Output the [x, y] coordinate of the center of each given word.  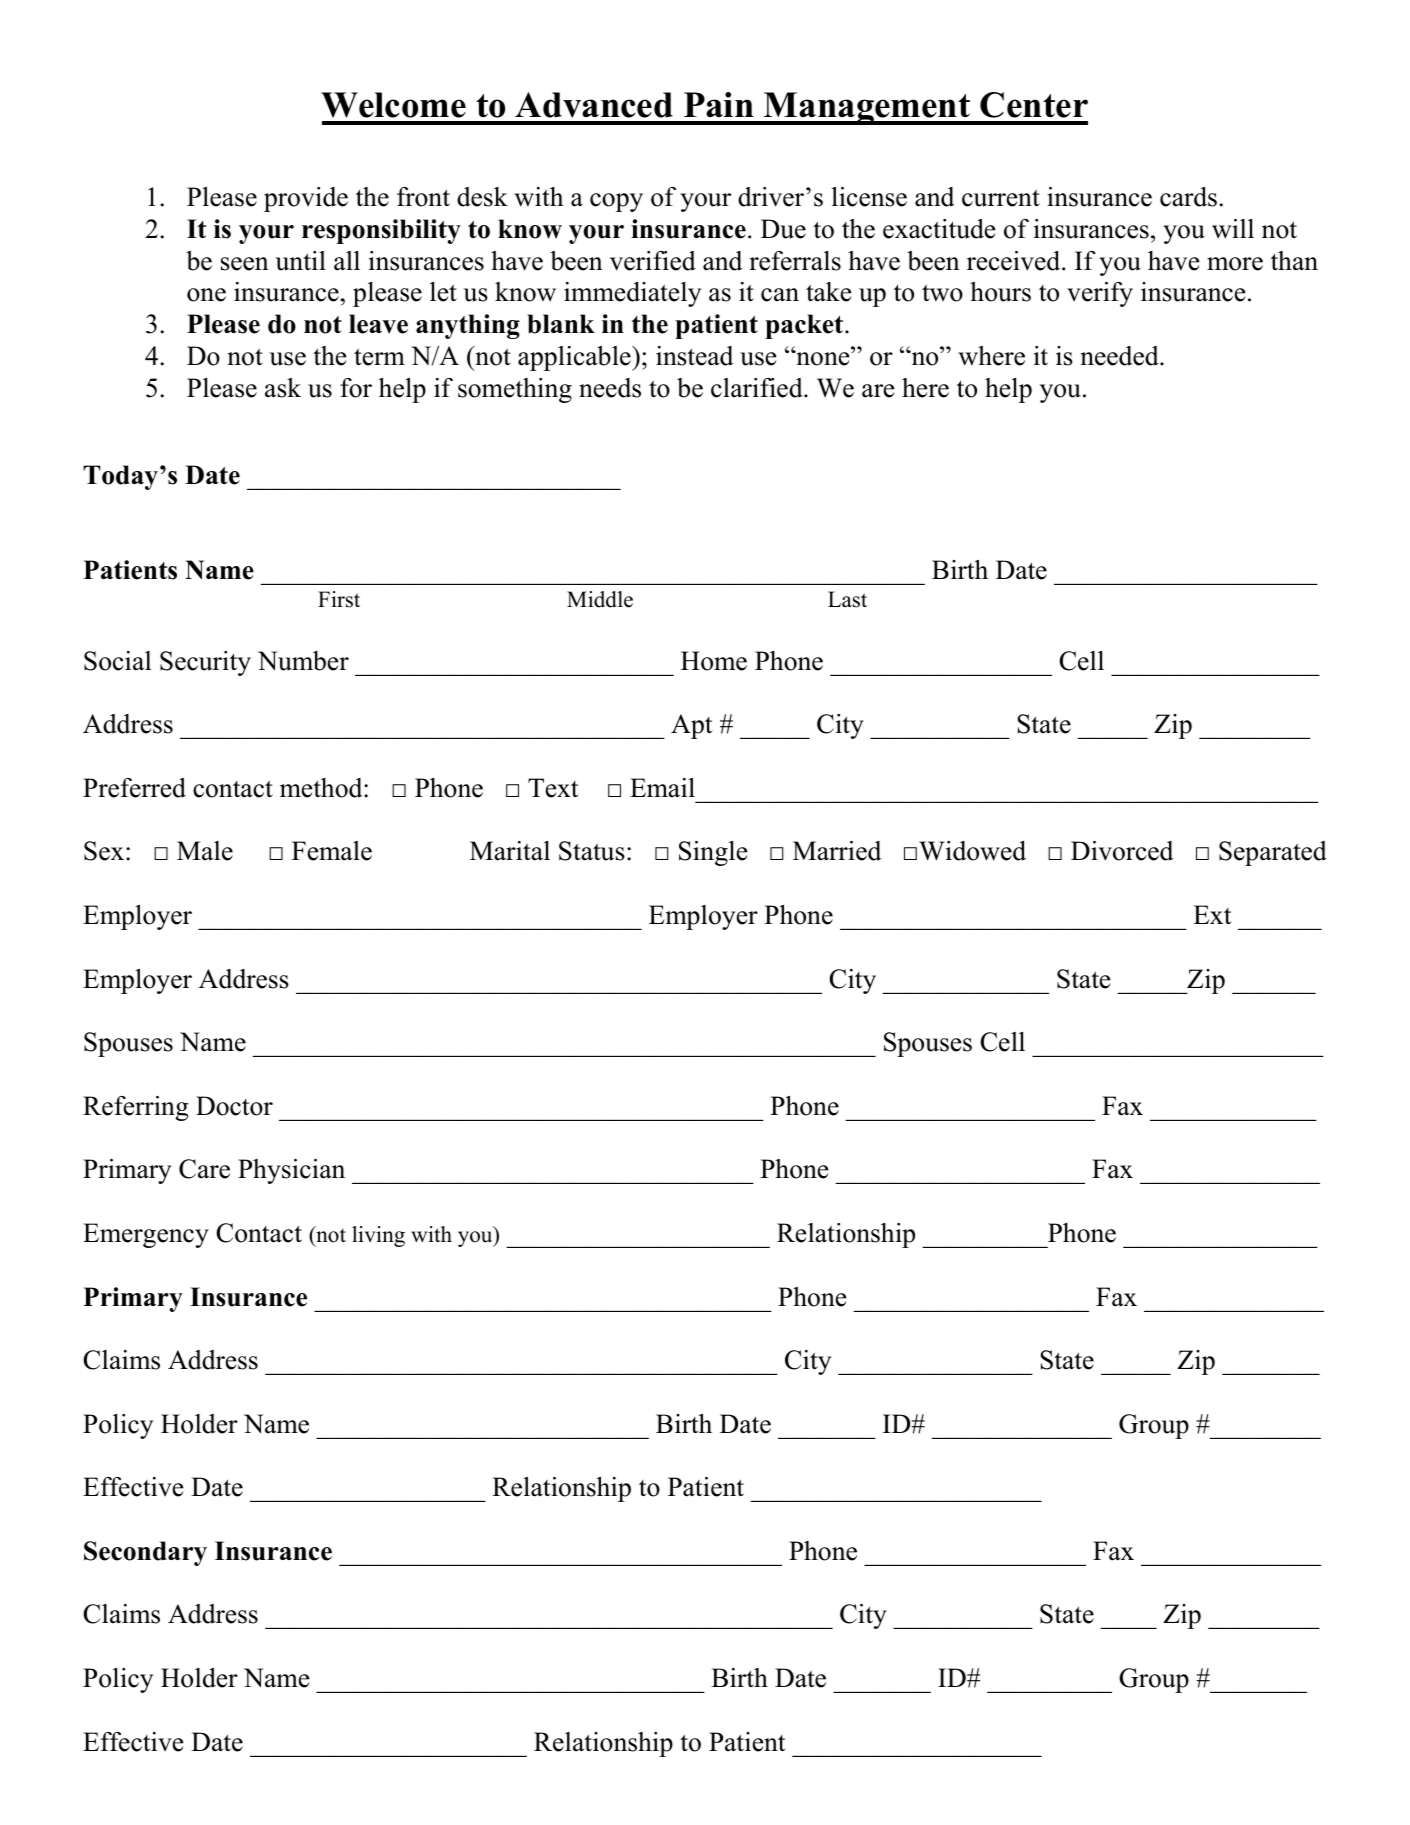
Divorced [1122, 851]
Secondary [145, 1553]
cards [1188, 197]
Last [847, 599]
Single [713, 853]
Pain [719, 105]
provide [306, 199]
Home [714, 661]
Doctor [234, 1106]
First [339, 599]
